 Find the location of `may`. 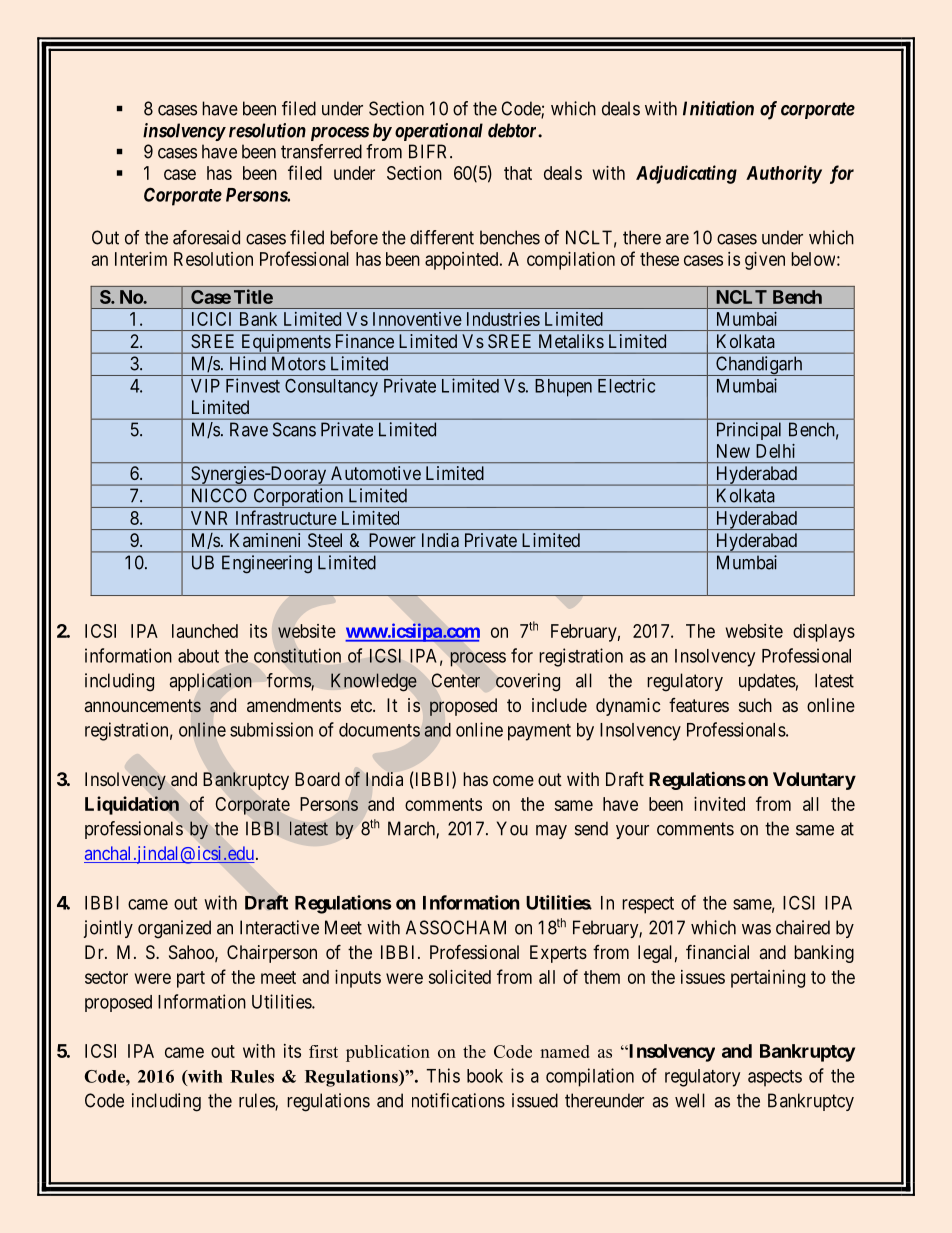

may is located at coordinates (551, 832).
